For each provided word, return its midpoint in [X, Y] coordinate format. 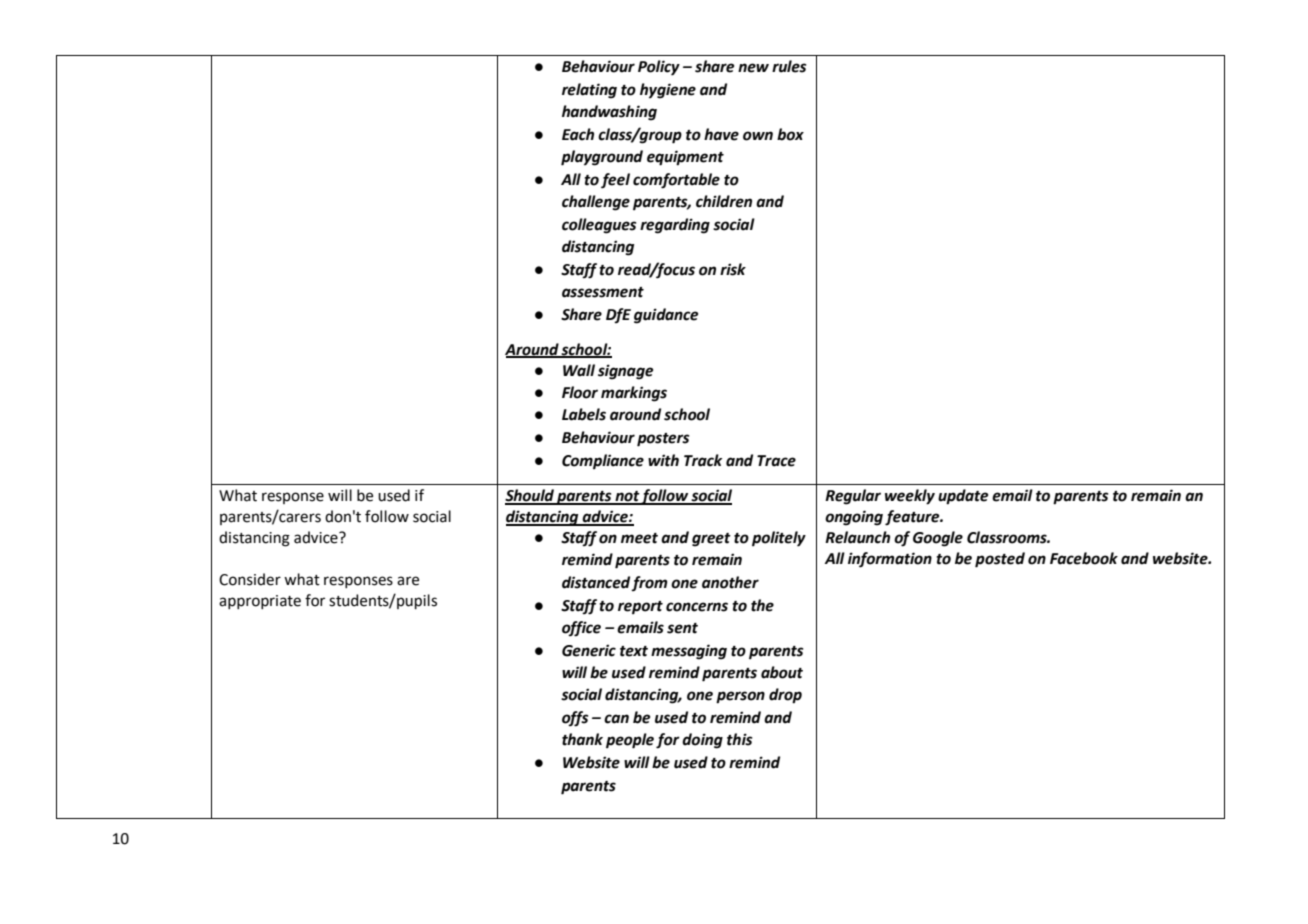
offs [575, 719]
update [963, 497]
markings [634, 394]
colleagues [599, 226]
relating [589, 91]
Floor [580, 392]
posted [1000, 560]
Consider [250, 579]
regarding [675, 226]
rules [789, 66]
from [649, 583]
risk [733, 269]
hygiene [668, 91]
